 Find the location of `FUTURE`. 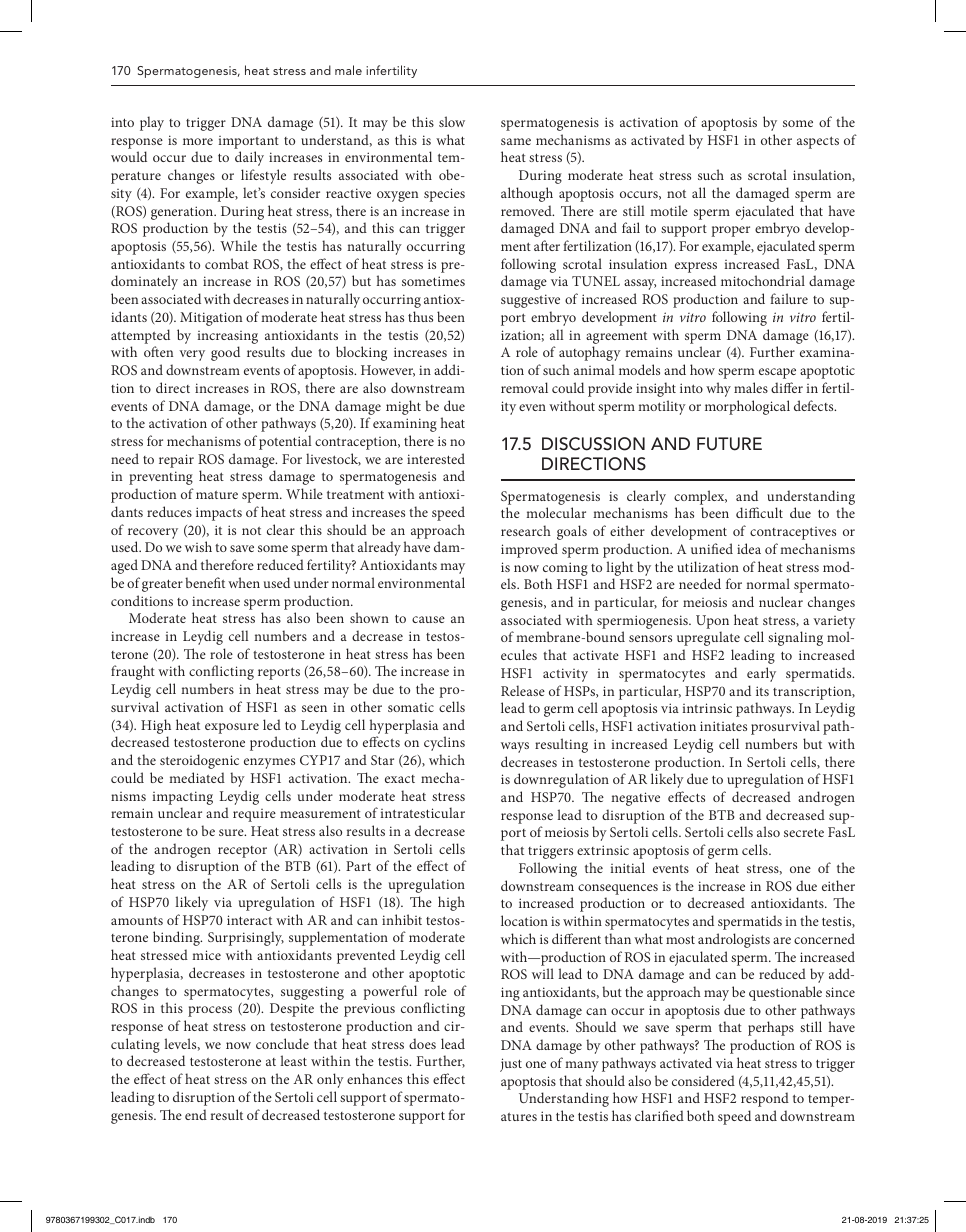

FUTURE is located at coordinates (729, 444).
